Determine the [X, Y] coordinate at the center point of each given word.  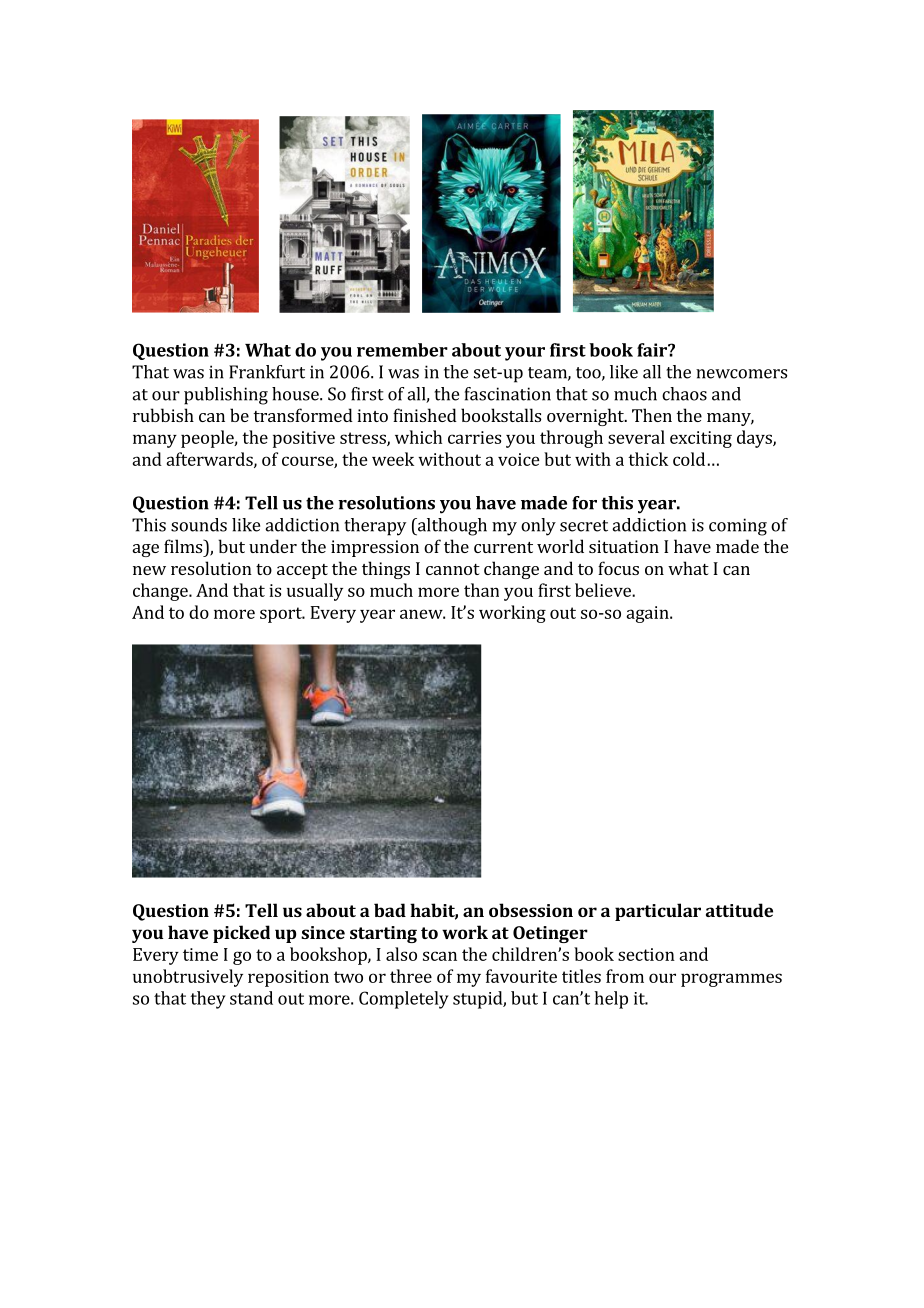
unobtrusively [188, 978]
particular [658, 912]
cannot [453, 569]
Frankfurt [267, 372]
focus [618, 568]
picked [241, 934]
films [184, 546]
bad [390, 910]
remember [402, 350]
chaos [684, 394]
